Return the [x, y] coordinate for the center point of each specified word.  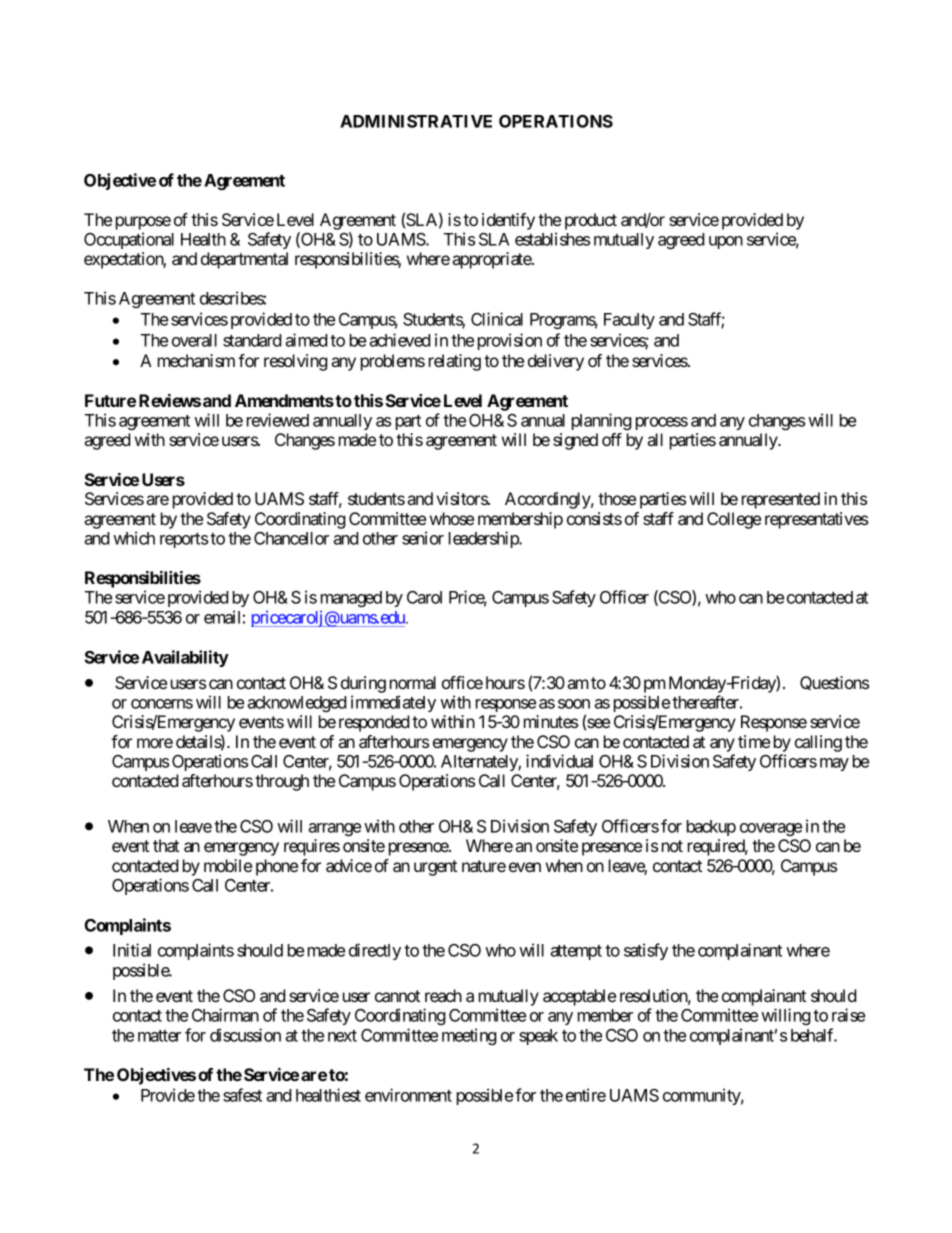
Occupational [129, 240]
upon [726, 242]
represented [781, 500]
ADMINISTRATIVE [416, 121]
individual [559, 761]
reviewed [278, 420]
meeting [469, 1036]
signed [575, 441]
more [155, 743]
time [754, 741]
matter [159, 1036]
